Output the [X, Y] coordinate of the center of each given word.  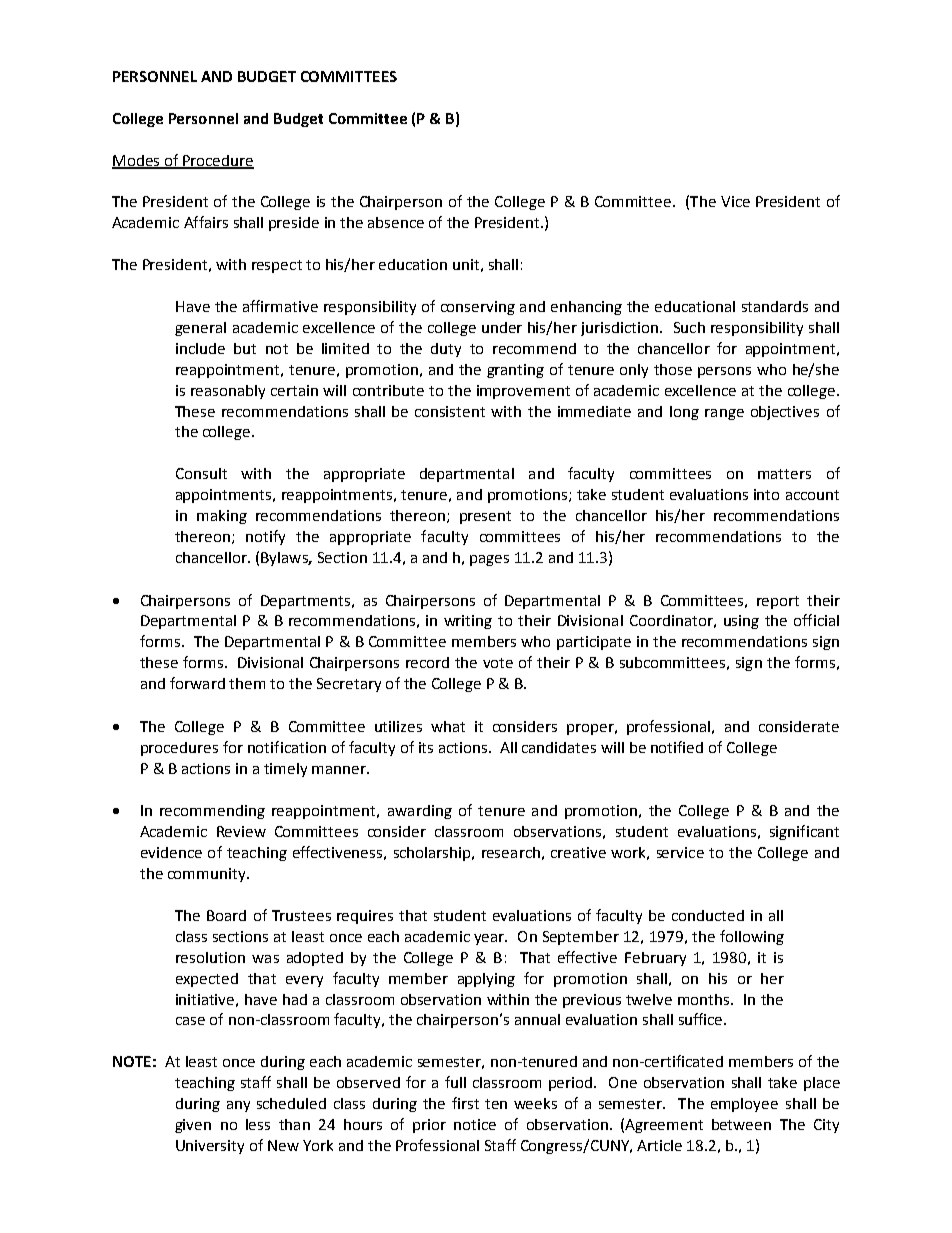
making [222, 517]
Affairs [206, 222]
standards [775, 306]
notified [677, 747]
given [193, 1126]
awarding [420, 812]
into [766, 494]
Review [241, 831]
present [485, 517]
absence [396, 222]
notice [475, 1124]
